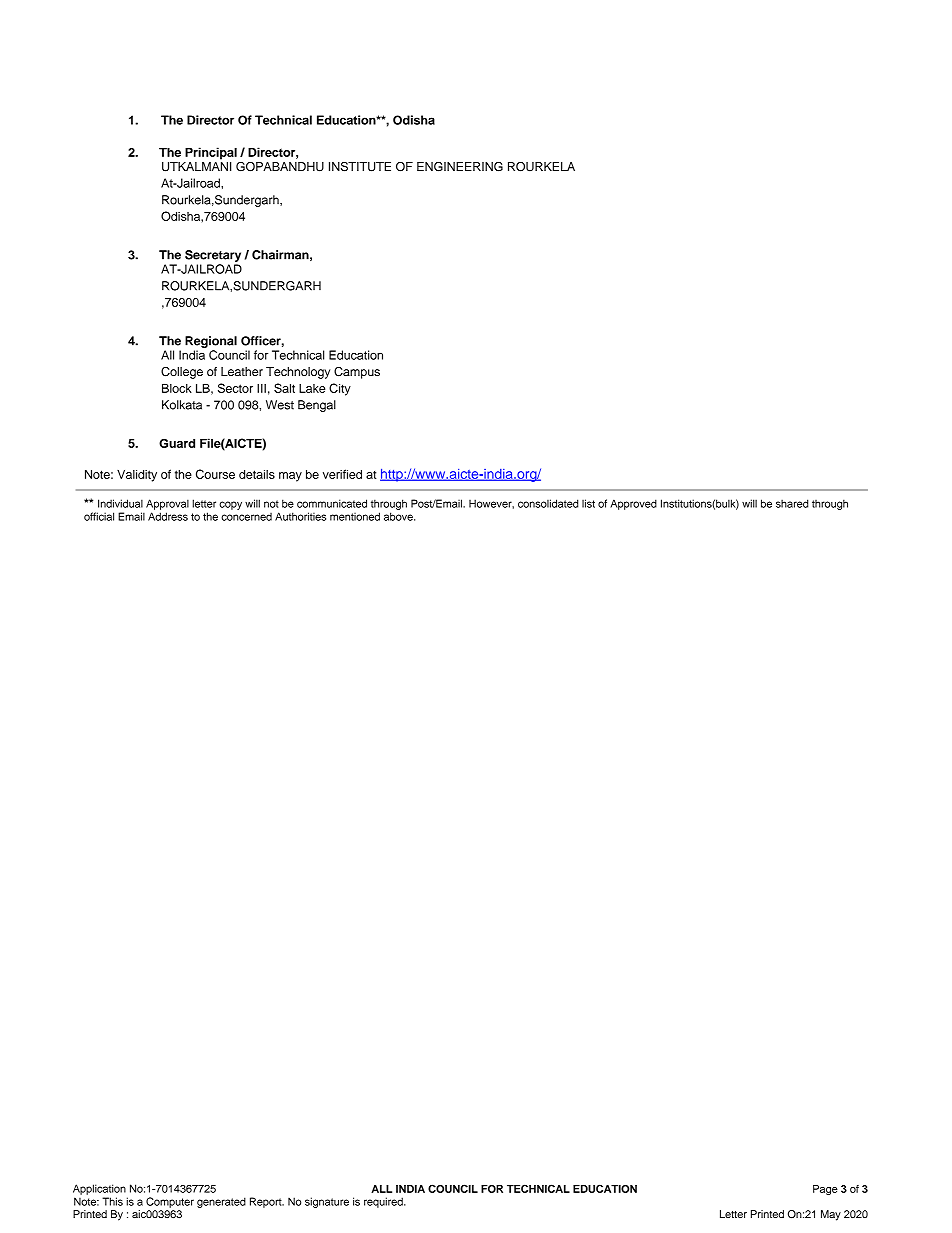 This screenshot has width=952, height=1233. I want to click on mentioned, so click(355, 516).
